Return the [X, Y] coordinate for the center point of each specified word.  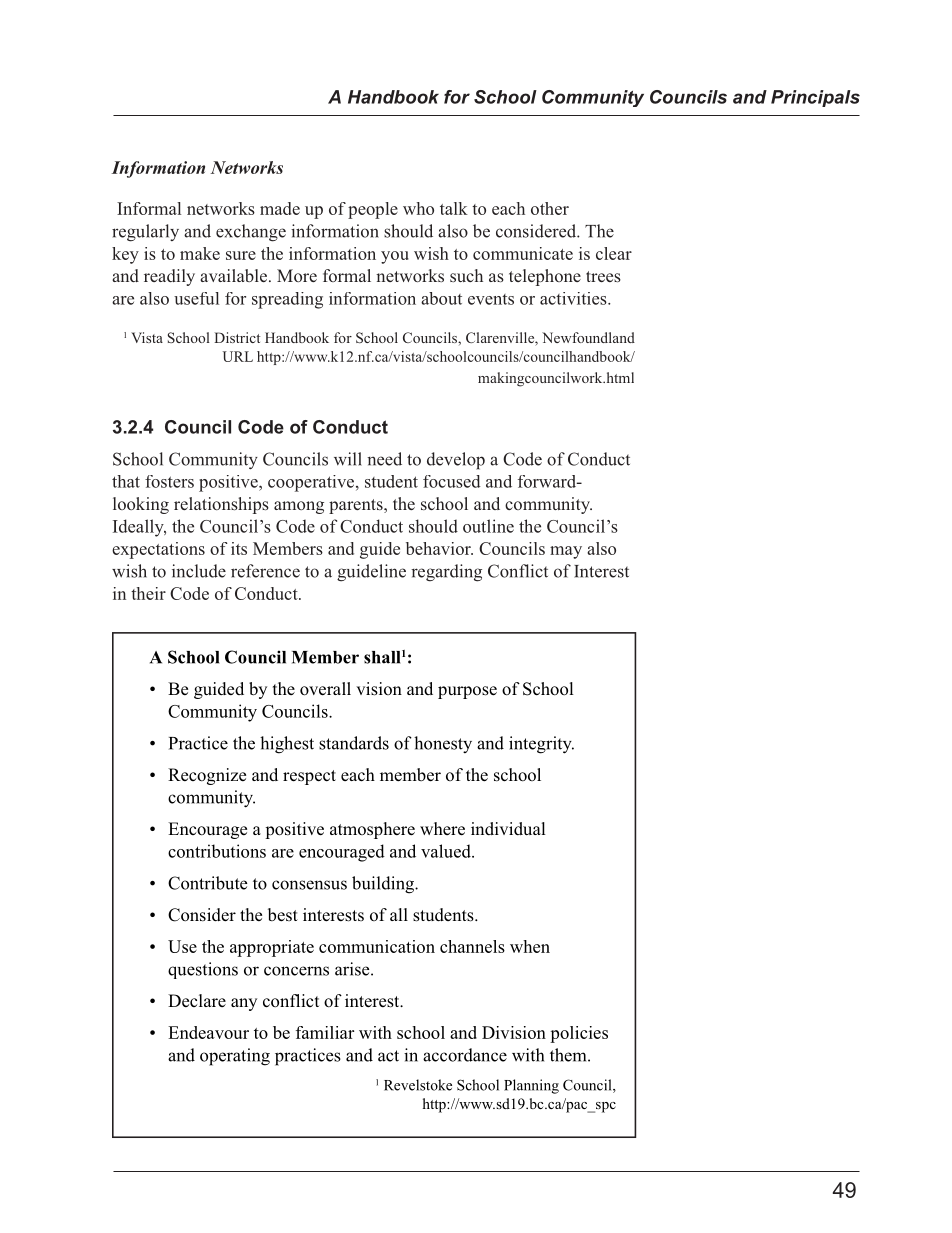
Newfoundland [588, 337]
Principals [815, 98]
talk [454, 208]
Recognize [207, 776]
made [280, 208]
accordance [465, 1055]
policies [579, 1034]
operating [235, 1057]
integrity [541, 745]
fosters [169, 481]
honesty [443, 744]
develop [456, 461]
